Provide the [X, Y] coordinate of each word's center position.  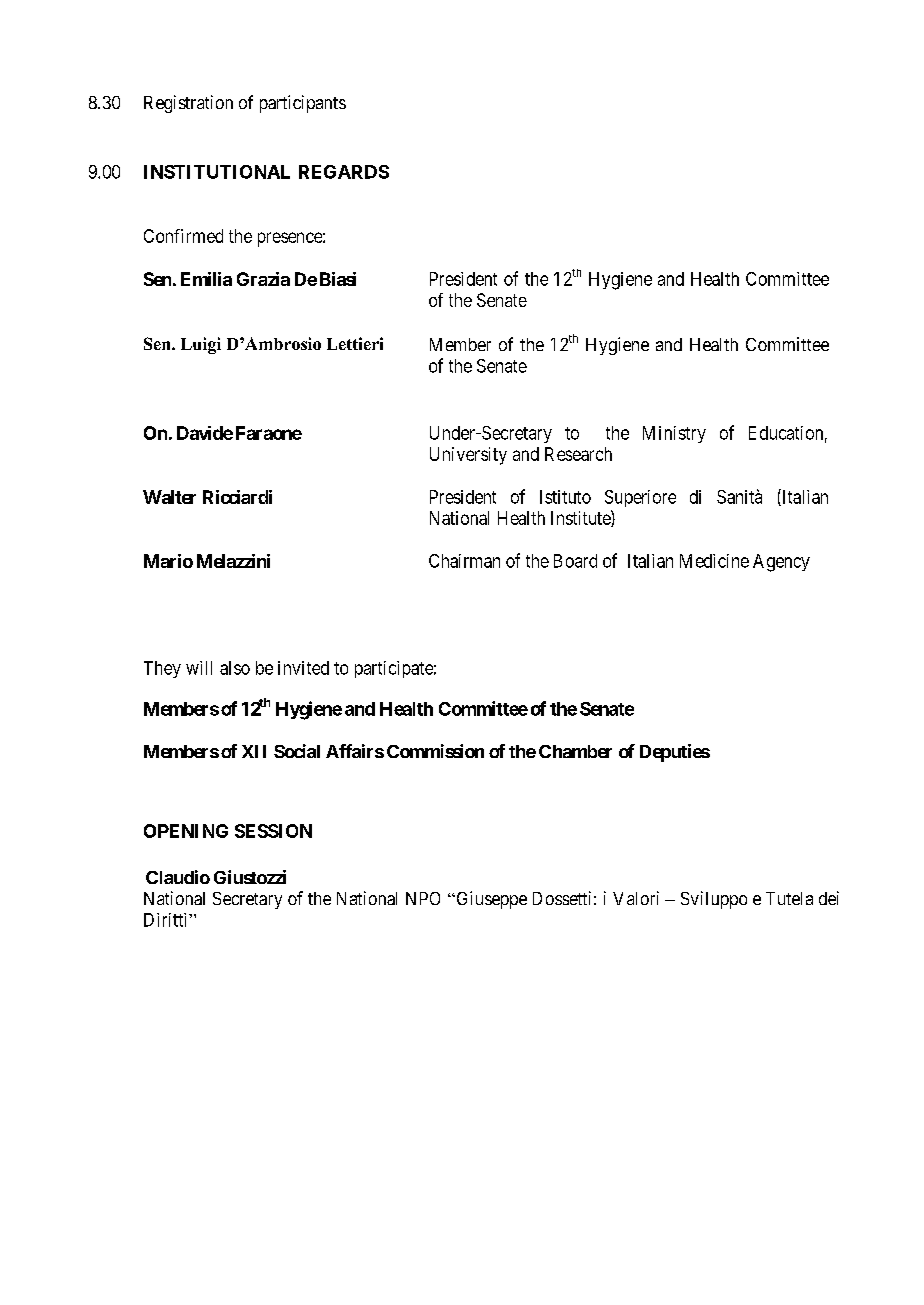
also [235, 668]
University [468, 456]
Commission [435, 751]
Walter [169, 497]
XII [254, 751]
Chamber [575, 751]
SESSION [273, 831]
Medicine [714, 561]
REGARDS [344, 172]
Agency [781, 563]
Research [578, 454]
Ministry [674, 434]
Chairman [464, 561]
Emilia [206, 279]
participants [303, 104]
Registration [188, 104]
